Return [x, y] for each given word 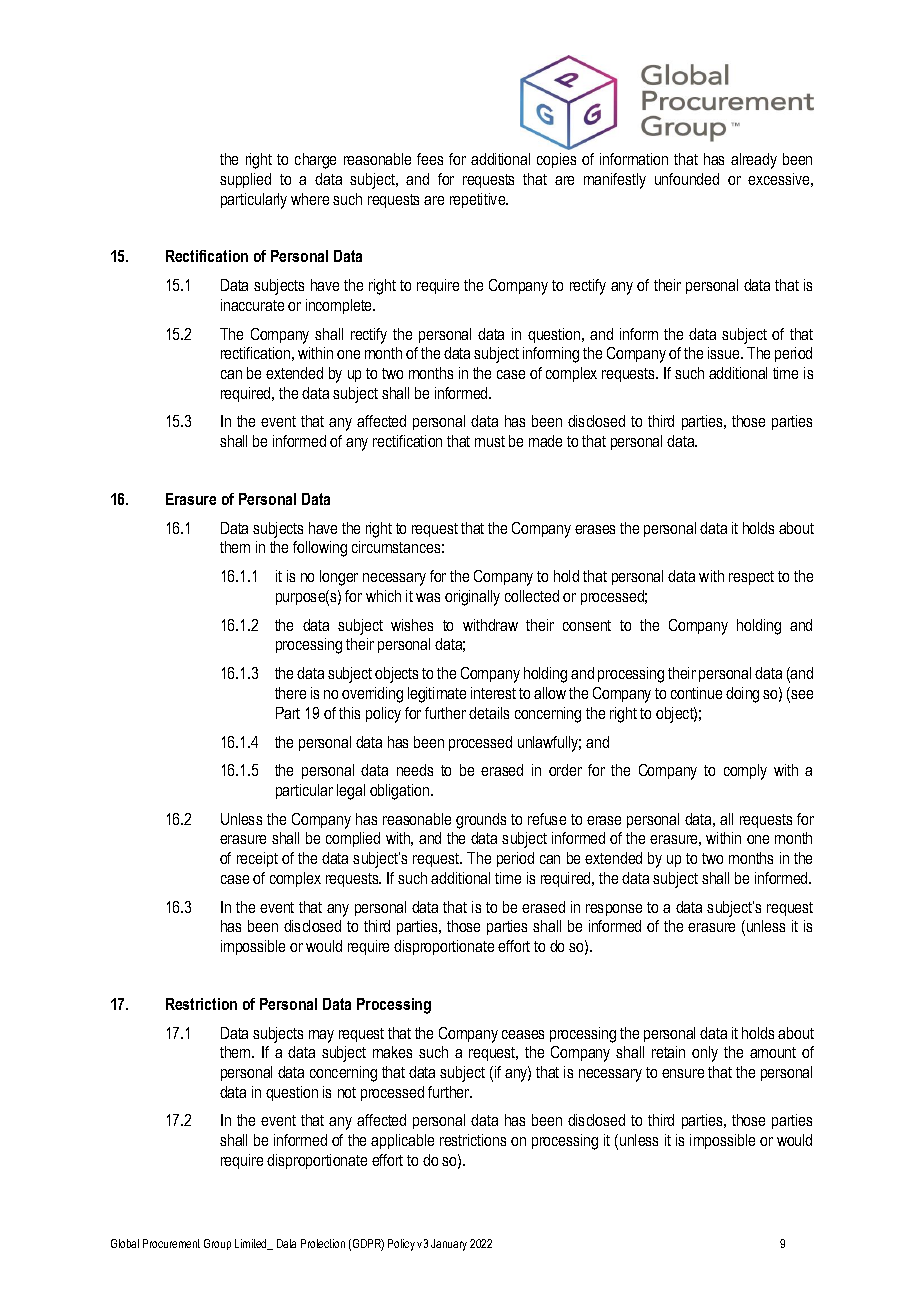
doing [742, 695]
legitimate [437, 695]
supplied [245, 180]
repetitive [479, 200]
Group [217, 1244]
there [290, 693]
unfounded [687, 179]
